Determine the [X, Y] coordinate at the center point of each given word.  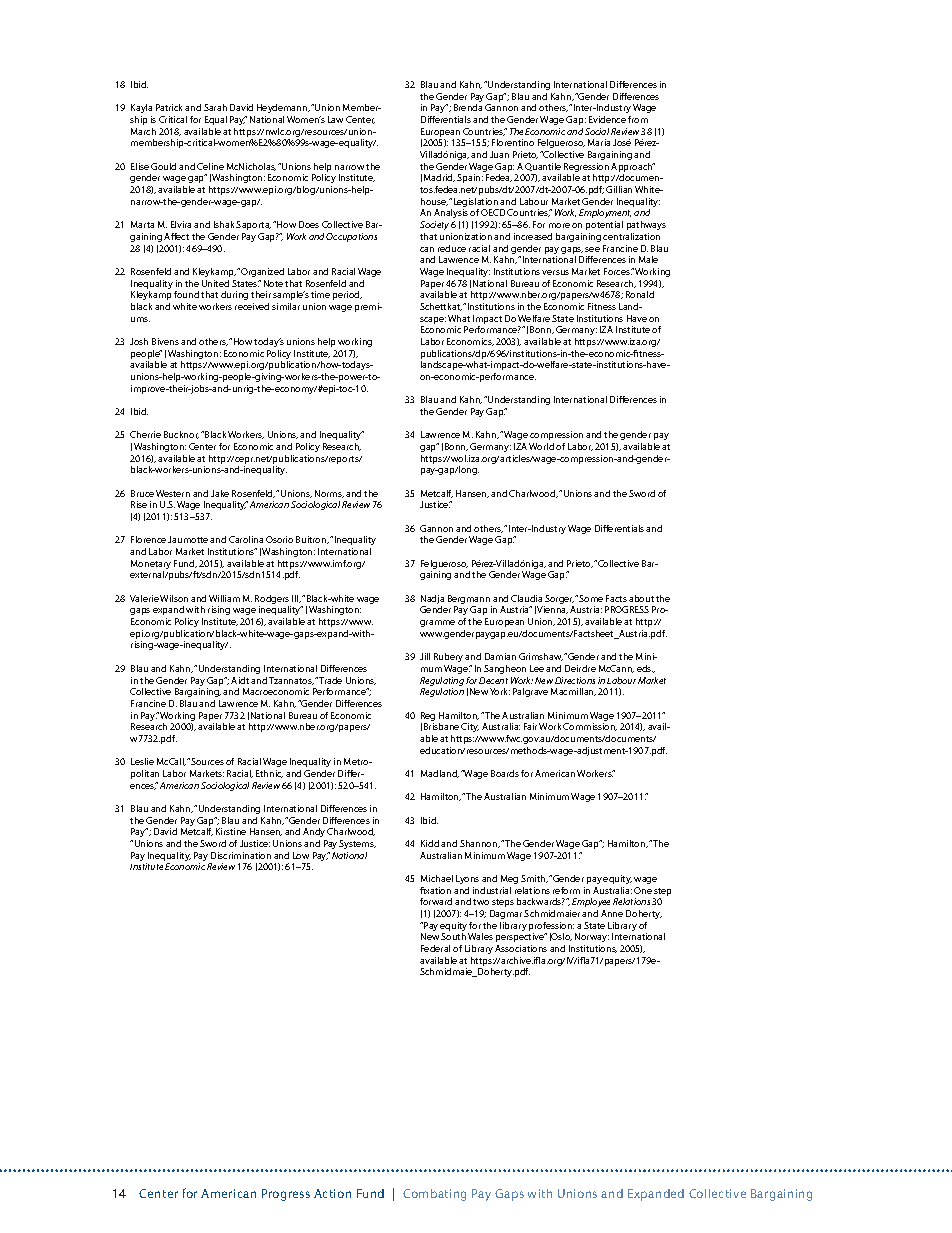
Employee [591, 904]
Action [332, 1193]
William [224, 598]
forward [436, 901]
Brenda [468, 107]
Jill [425, 656]
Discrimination [241, 855]
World [541, 446]
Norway [592, 939]
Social [597, 131]
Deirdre [580, 668]
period [347, 295]
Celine [210, 166]
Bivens [165, 341]
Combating [434, 1195]
